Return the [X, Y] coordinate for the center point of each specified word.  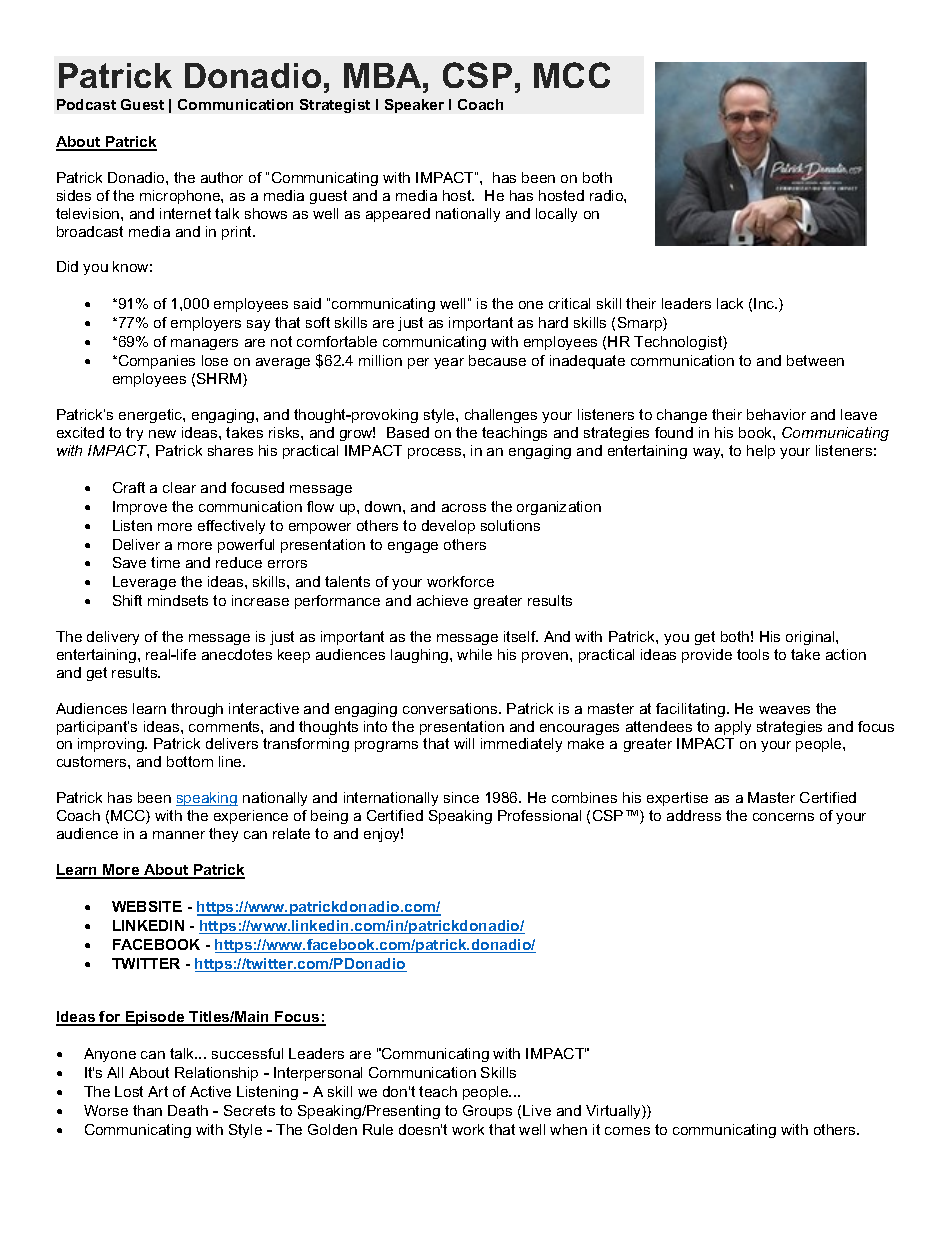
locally [556, 215]
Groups [487, 1112]
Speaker [414, 106]
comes [627, 1131]
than [147, 1110]
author [222, 177]
